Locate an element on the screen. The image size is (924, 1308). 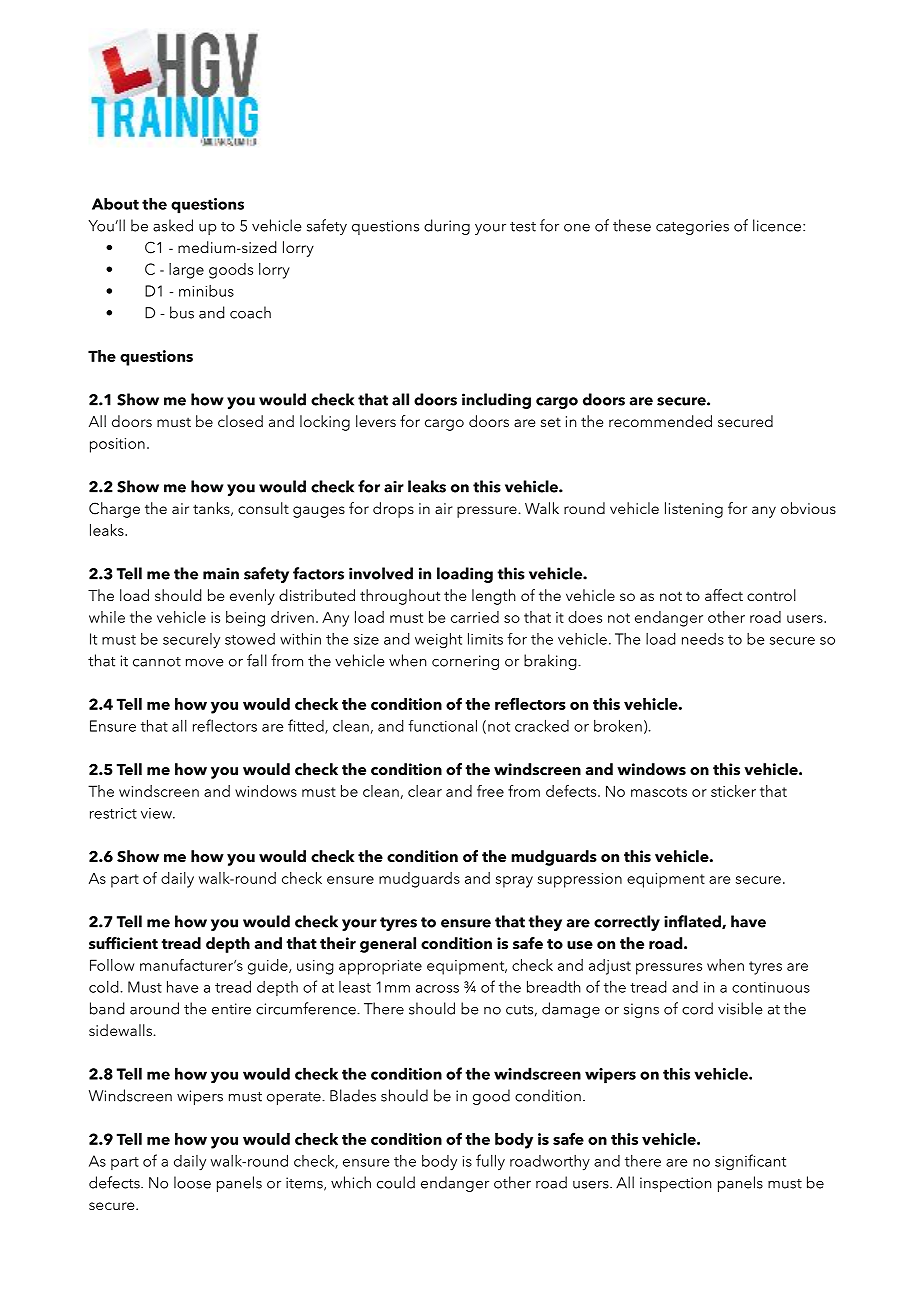
sticker is located at coordinates (733, 791).
